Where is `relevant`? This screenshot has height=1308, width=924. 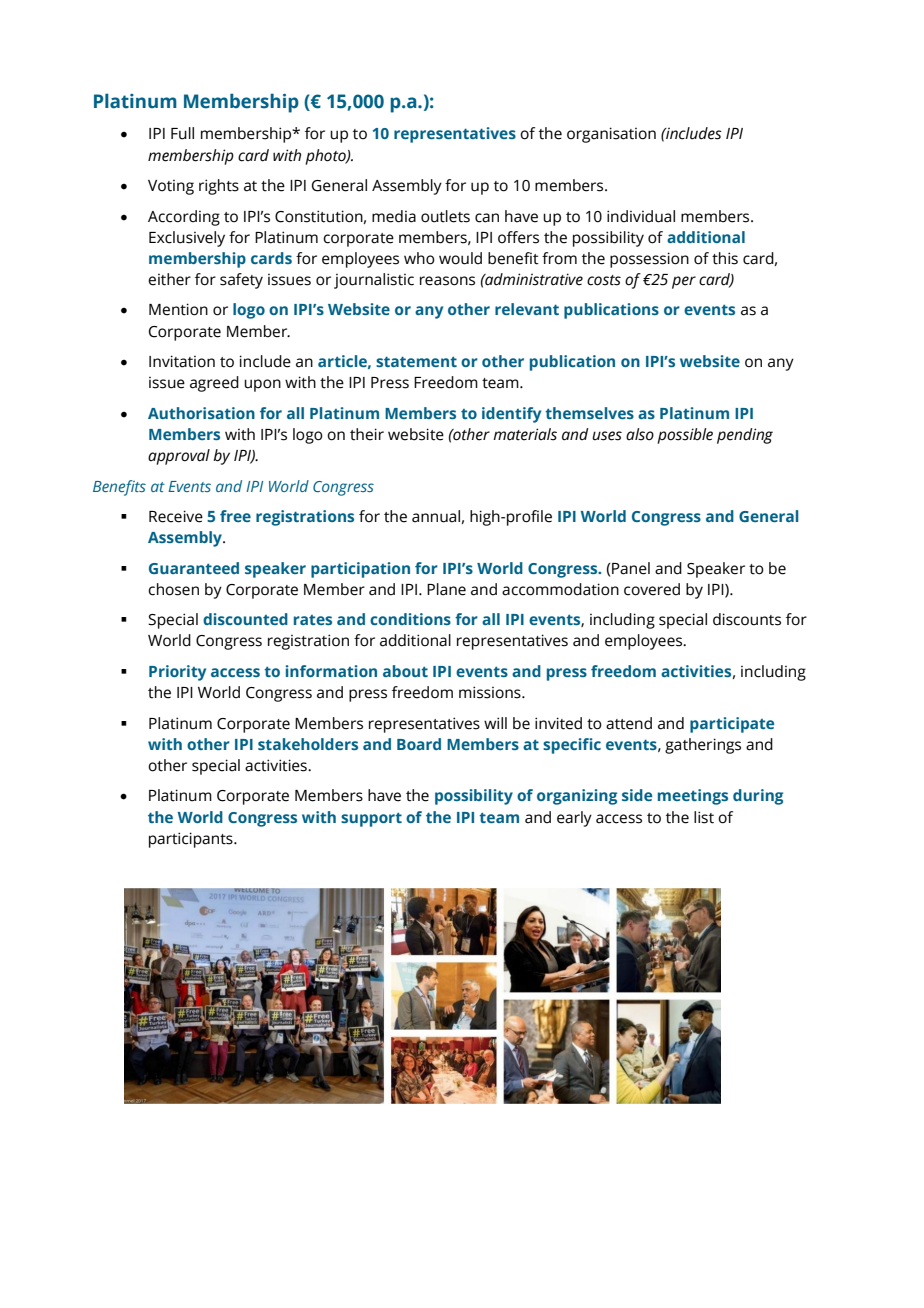
relevant is located at coordinates (527, 309).
